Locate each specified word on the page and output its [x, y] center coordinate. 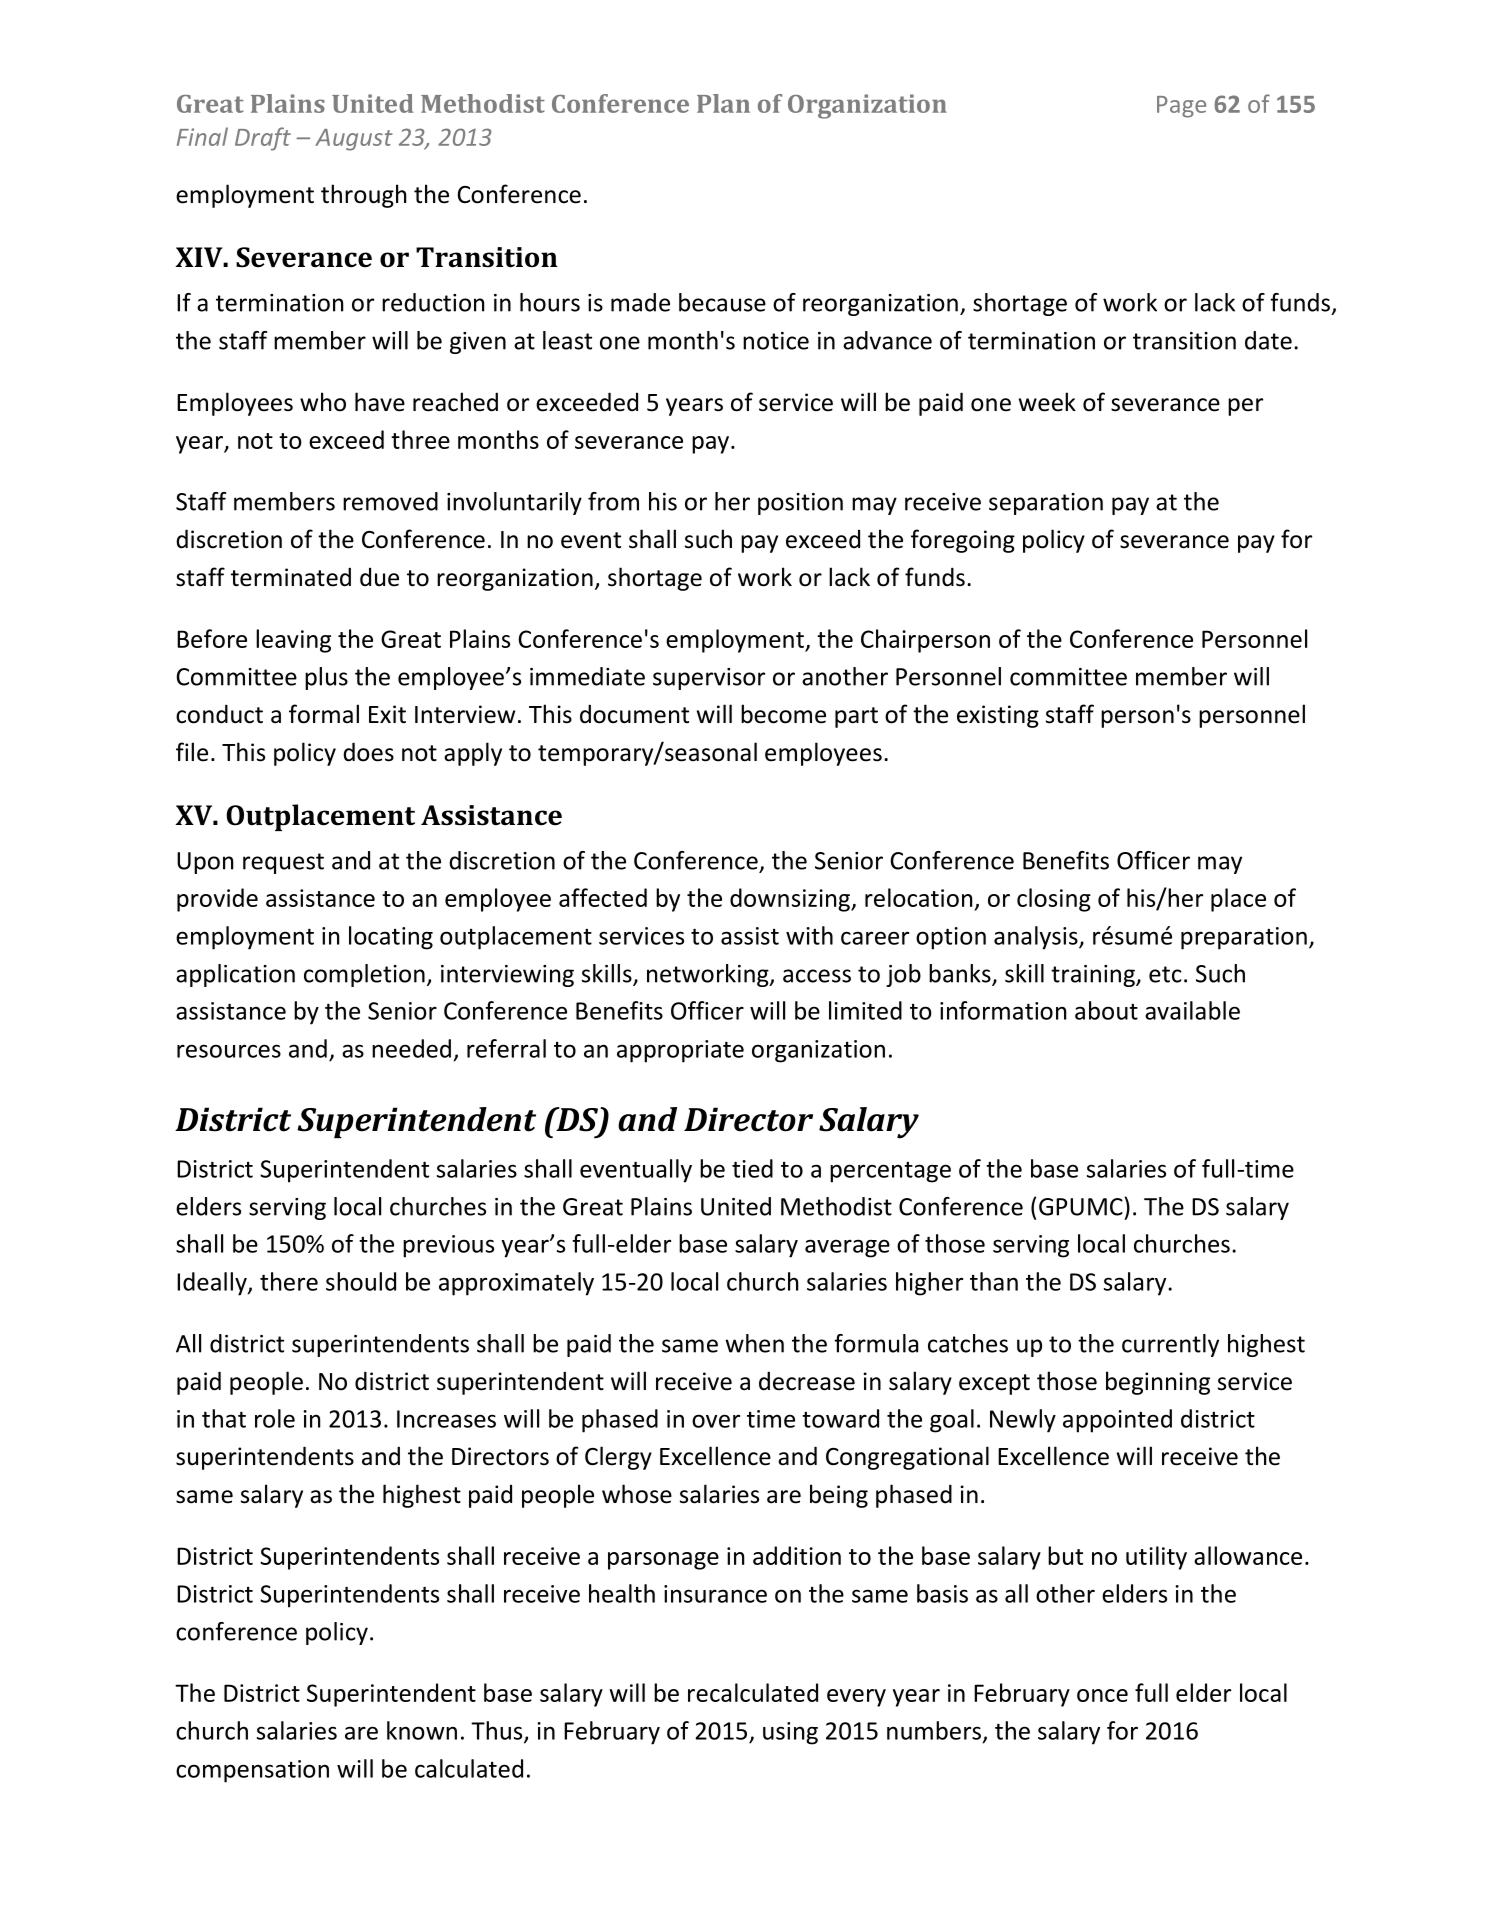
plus [326, 678]
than [994, 1281]
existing [998, 716]
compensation [252, 1771]
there [289, 1281]
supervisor [709, 679]
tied [752, 1168]
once [1102, 1695]
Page [1181, 107]
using [790, 1733]
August [354, 140]
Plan [723, 103]
